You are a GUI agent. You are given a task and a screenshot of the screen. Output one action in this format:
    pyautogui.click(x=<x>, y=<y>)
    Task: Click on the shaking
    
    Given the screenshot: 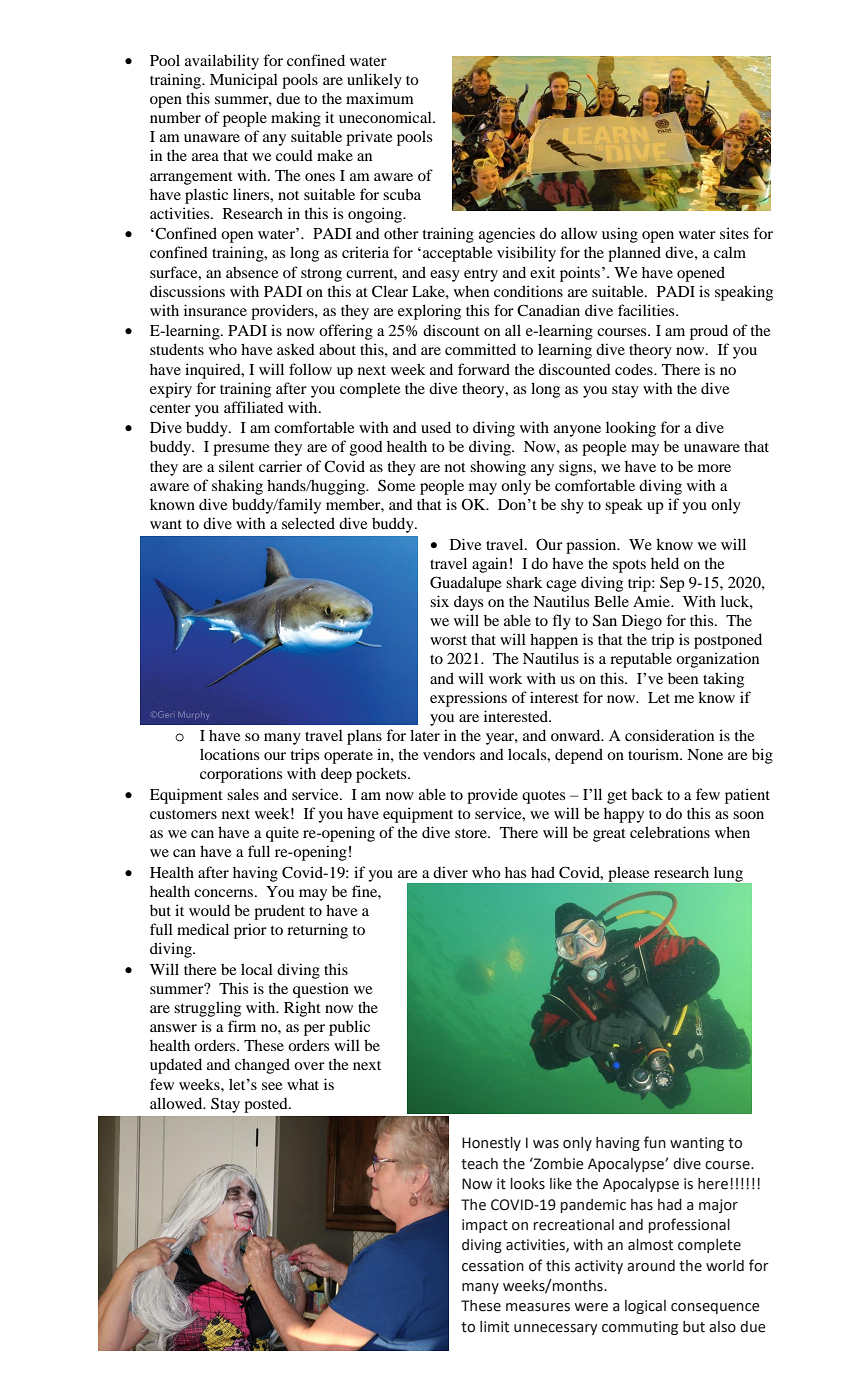 What is the action you would take?
    pyautogui.click(x=237, y=487)
